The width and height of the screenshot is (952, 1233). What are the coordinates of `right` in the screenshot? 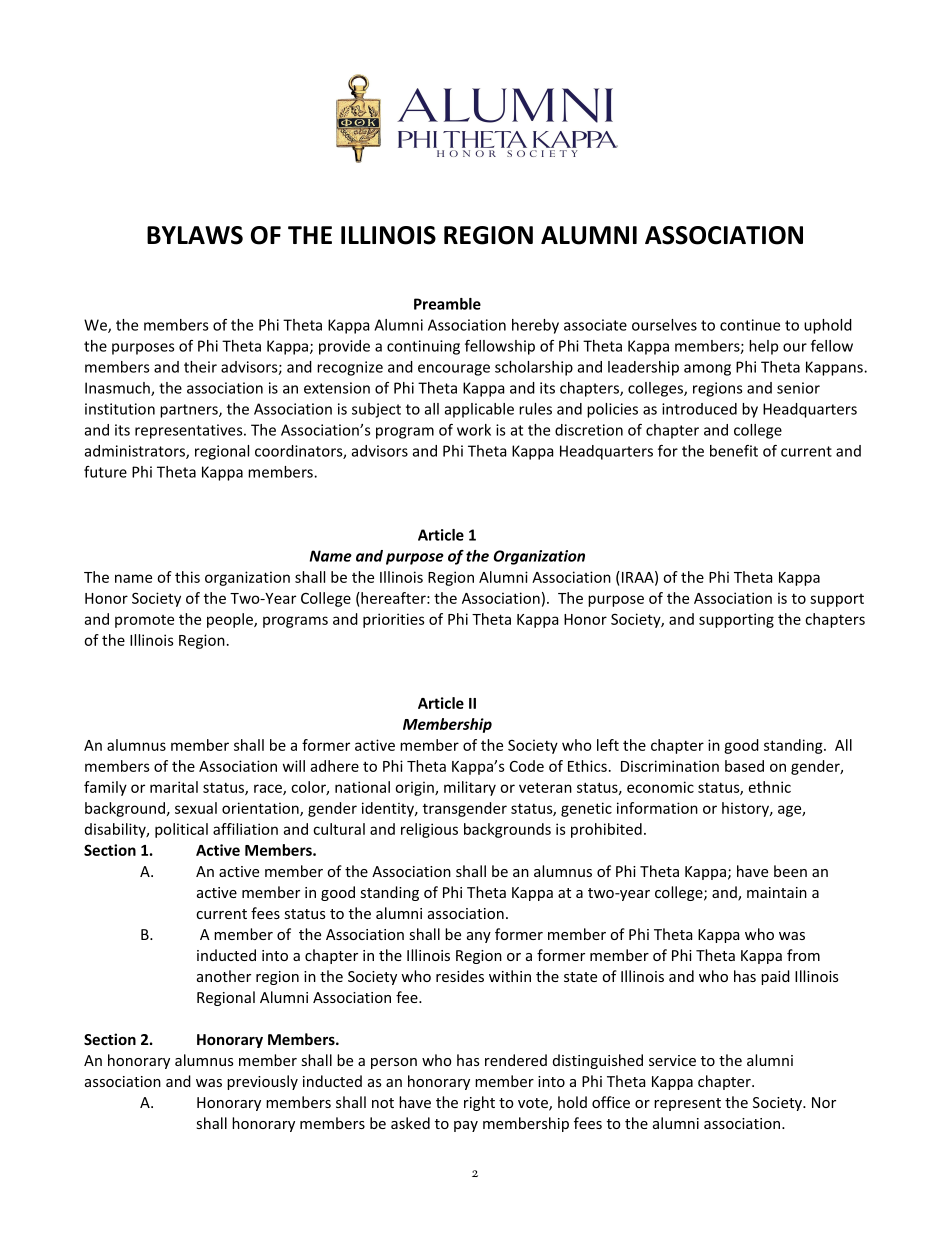 It's located at (479, 1103).
